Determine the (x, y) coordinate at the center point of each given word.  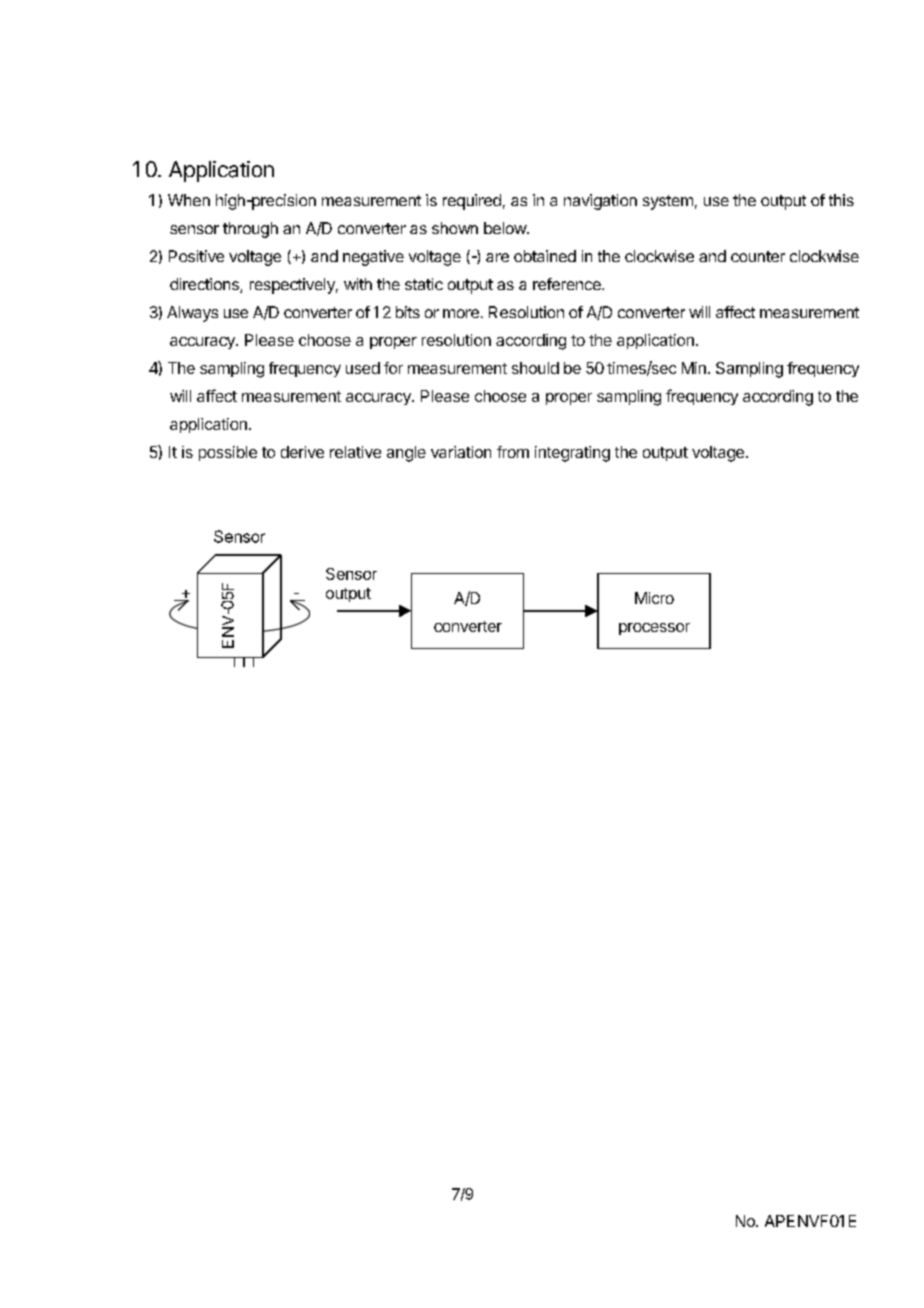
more (461, 313)
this (841, 200)
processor (654, 629)
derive (302, 452)
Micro (654, 598)
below (506, 228)
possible (228, 453)
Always (192, 314)
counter (758, 256)
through (250, 230)
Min (694, 368)
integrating (572, 454)
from (513, 452)
